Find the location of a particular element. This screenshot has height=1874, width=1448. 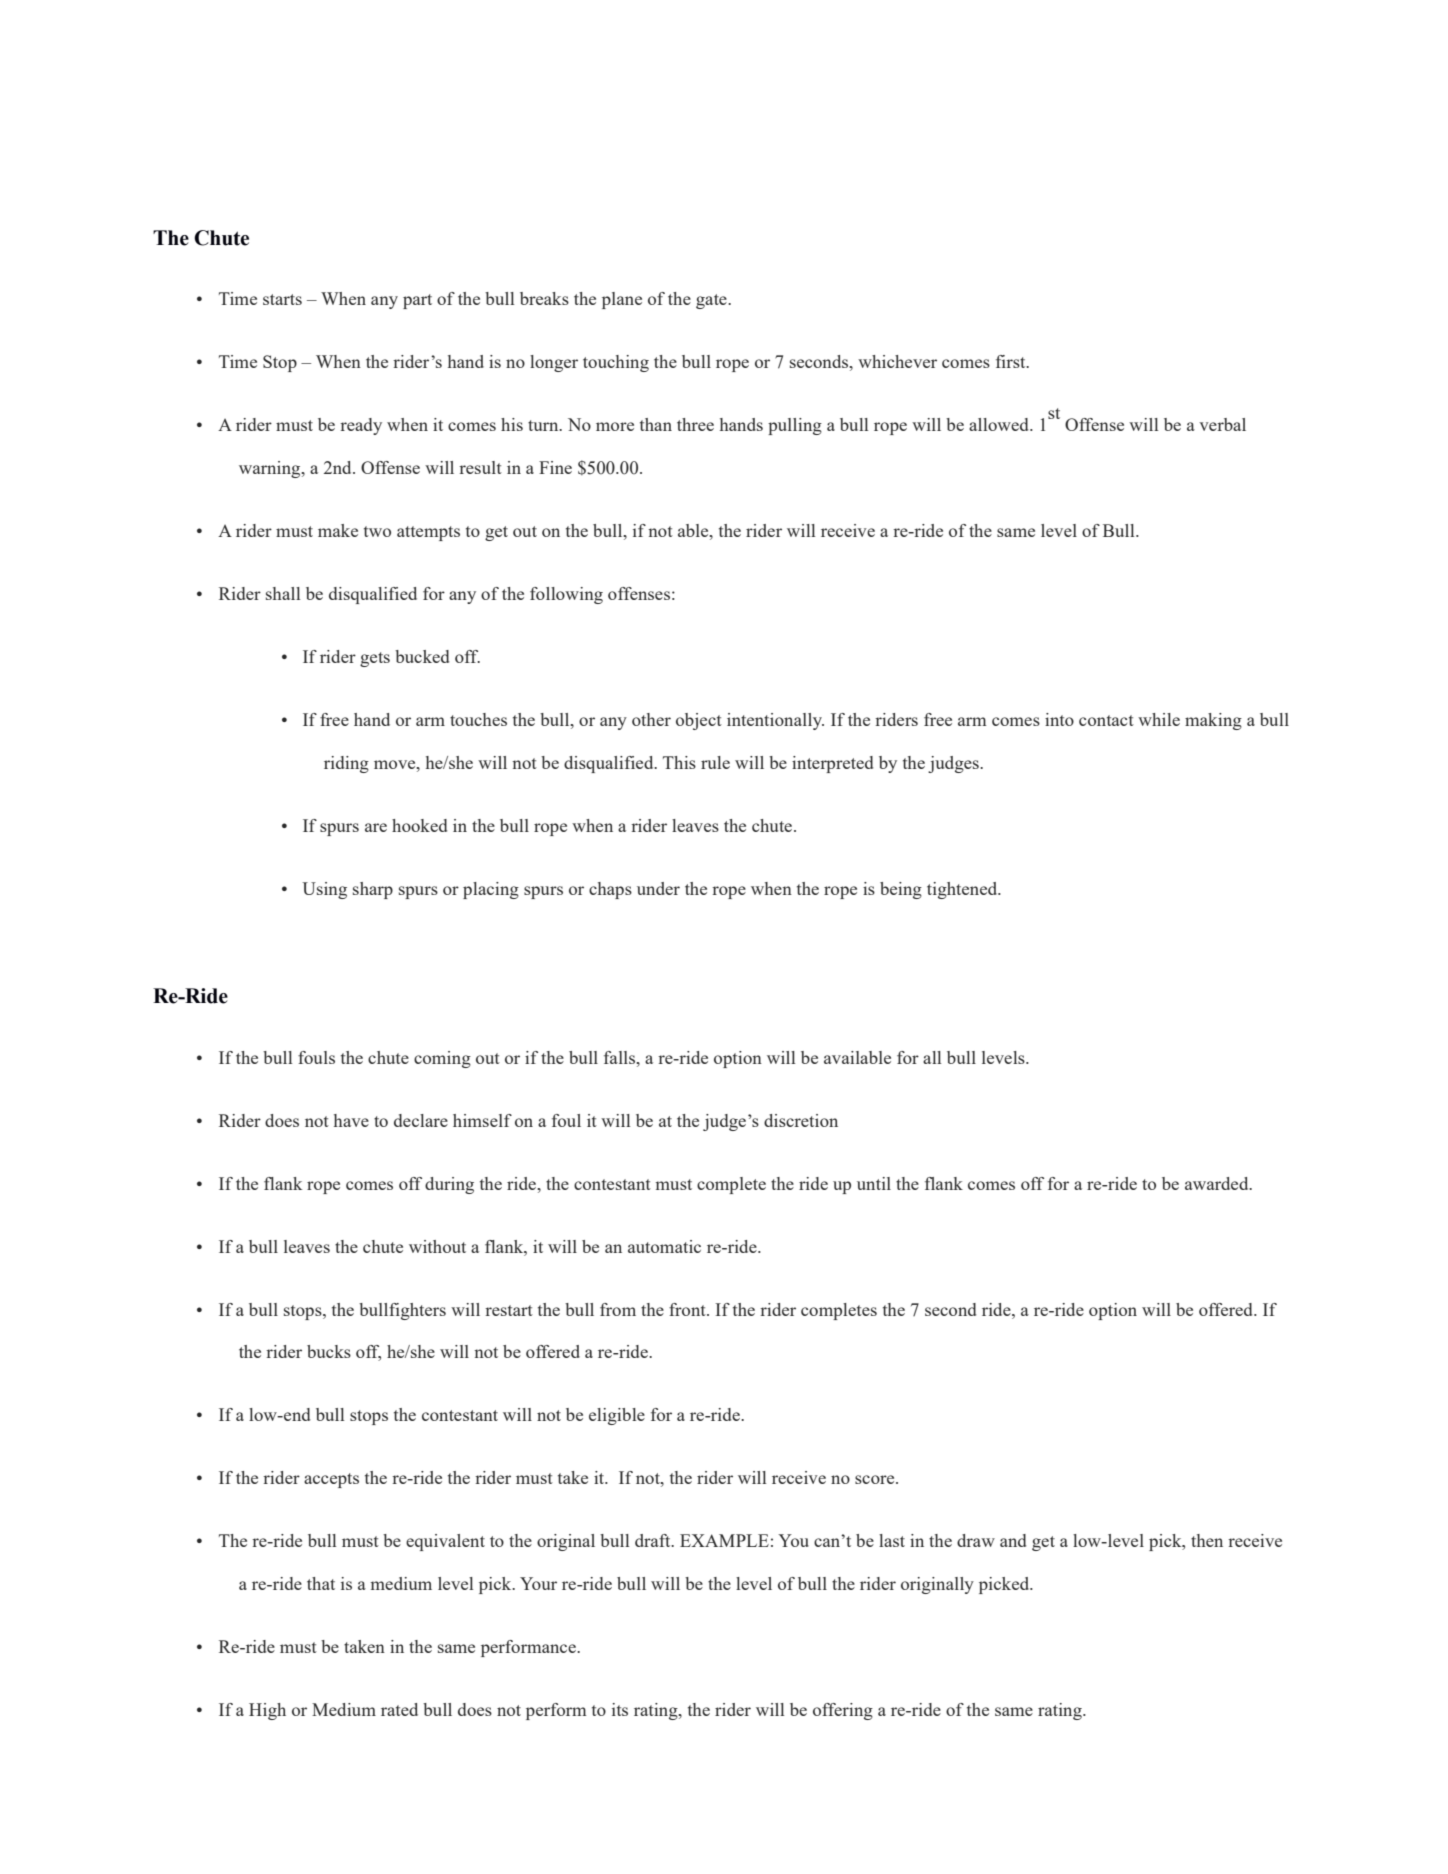

offering is located at coordinates (843, 1711).
